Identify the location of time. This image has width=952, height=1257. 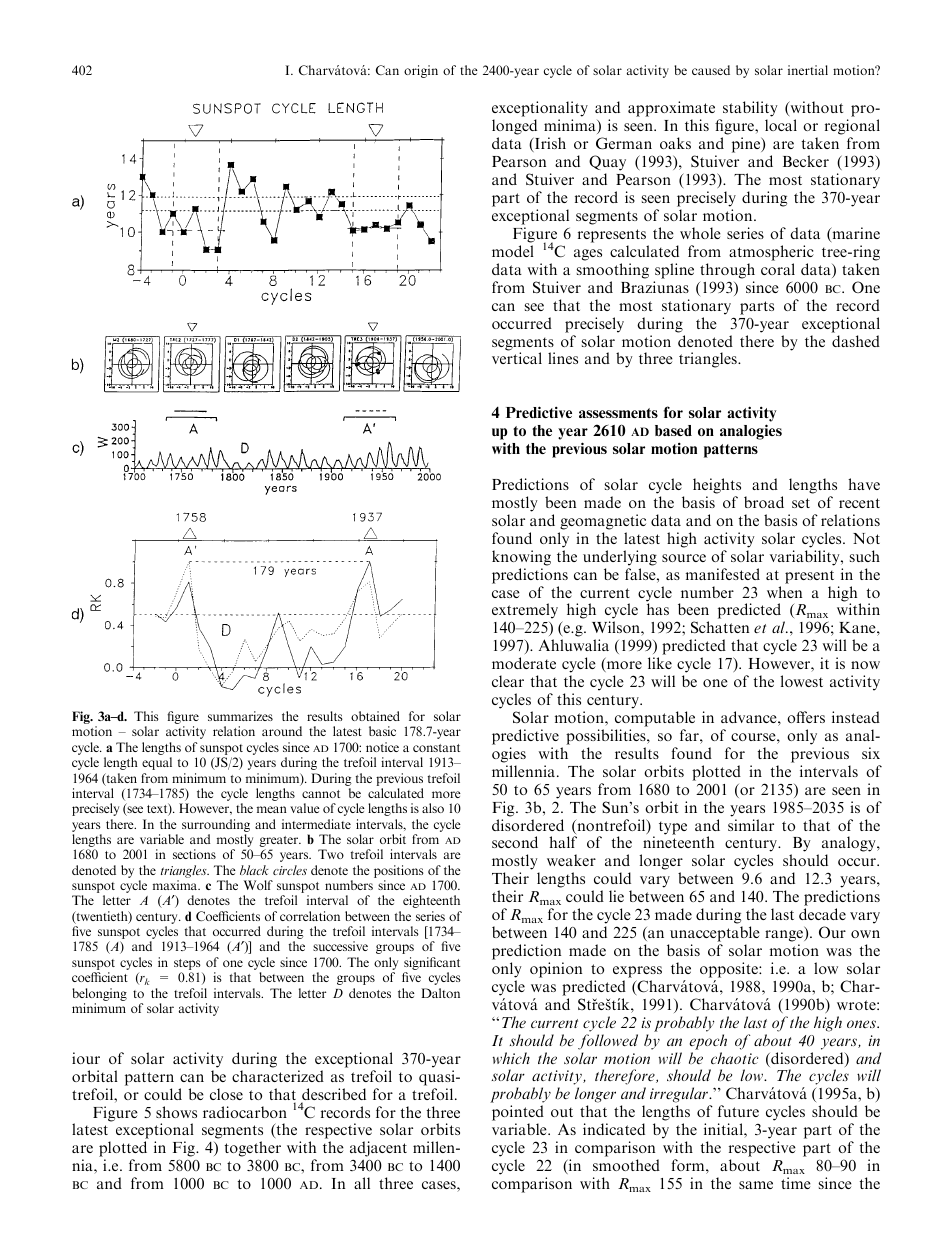
(796, 1183).
